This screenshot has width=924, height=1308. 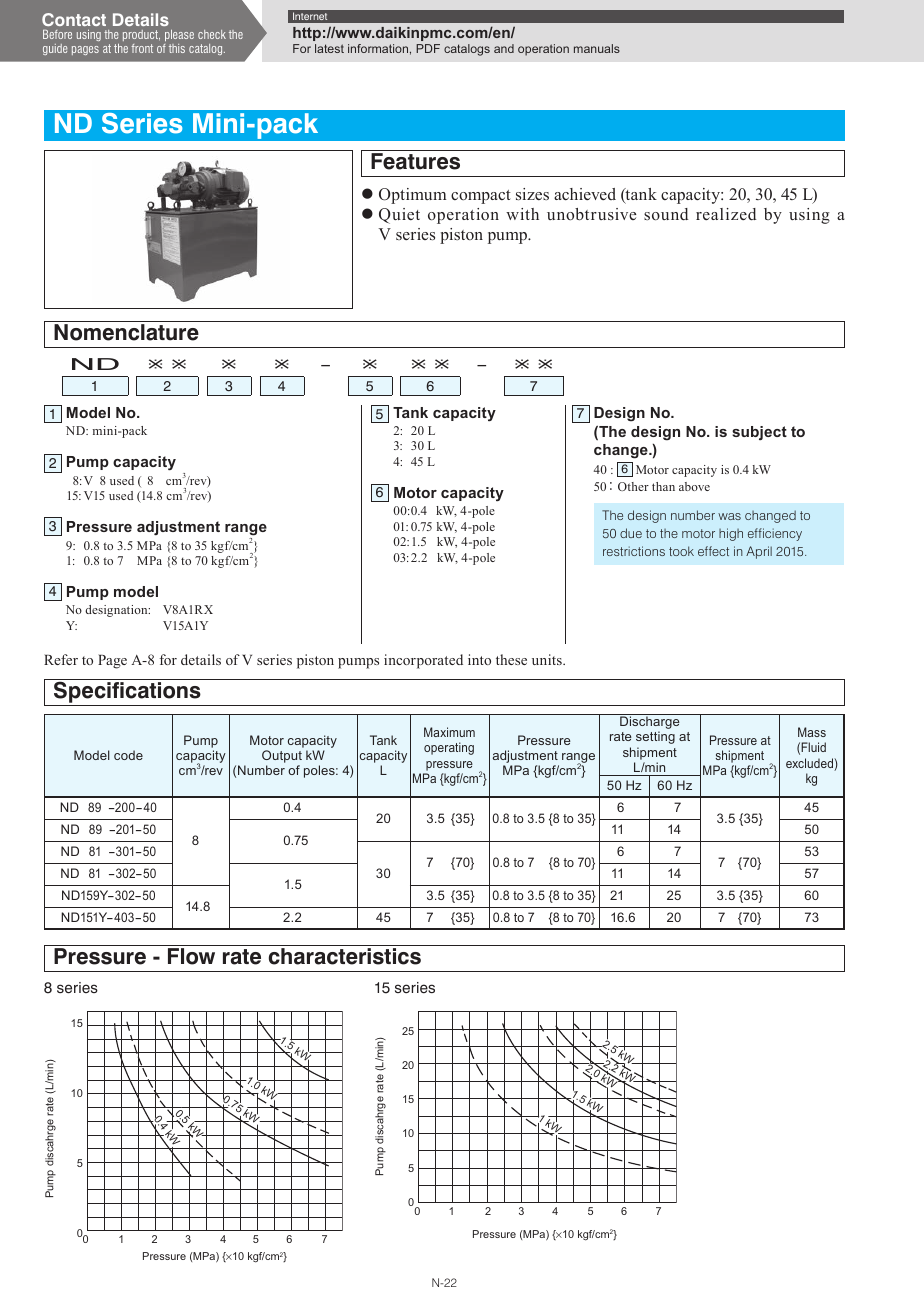 What do you see at coordinates (399, 216) in the screenshot?
I see `Quiet` at bounding box center [399, 216].
